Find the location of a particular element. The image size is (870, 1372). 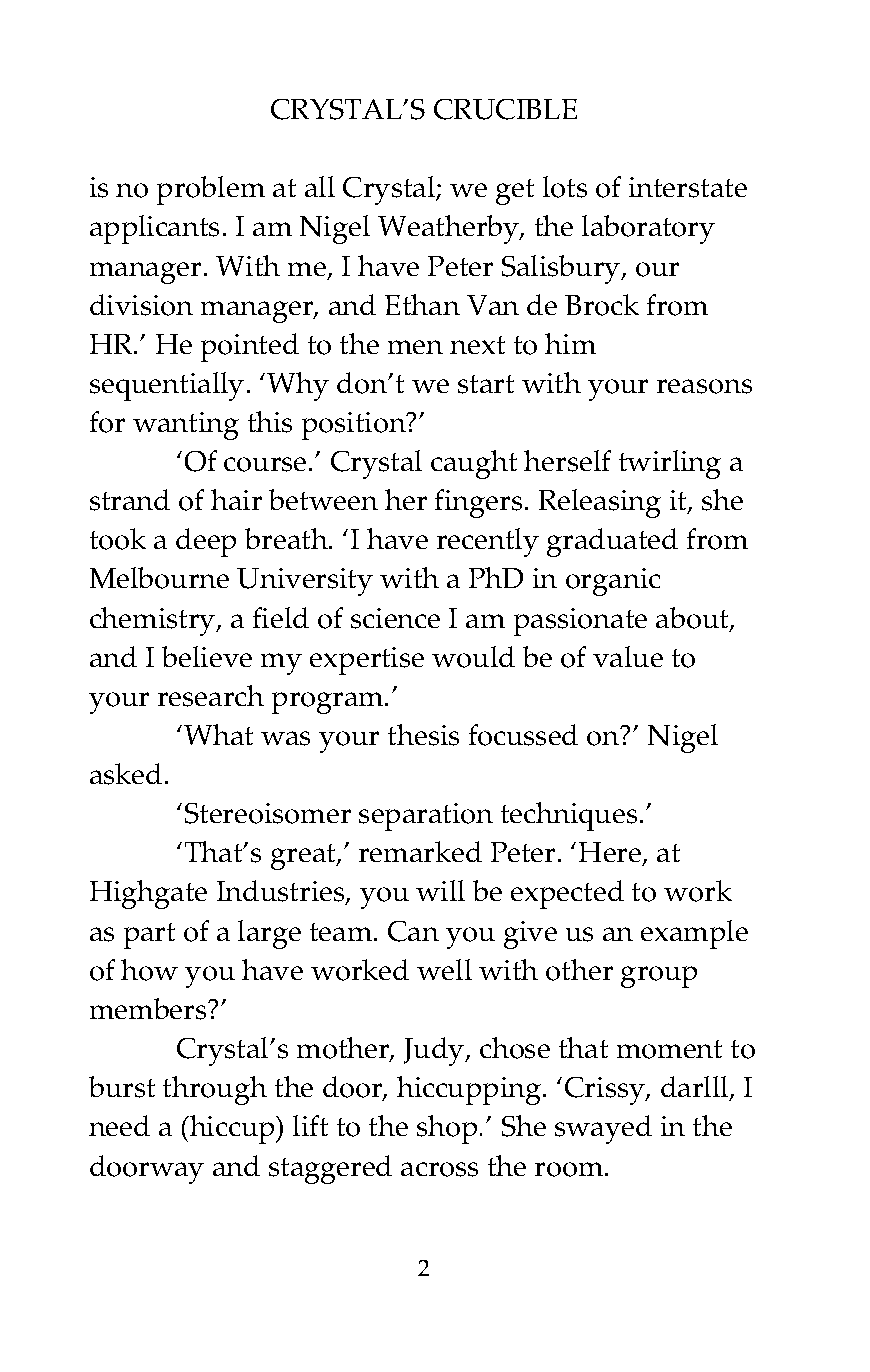

Here is located at coordinates (611, 854).
